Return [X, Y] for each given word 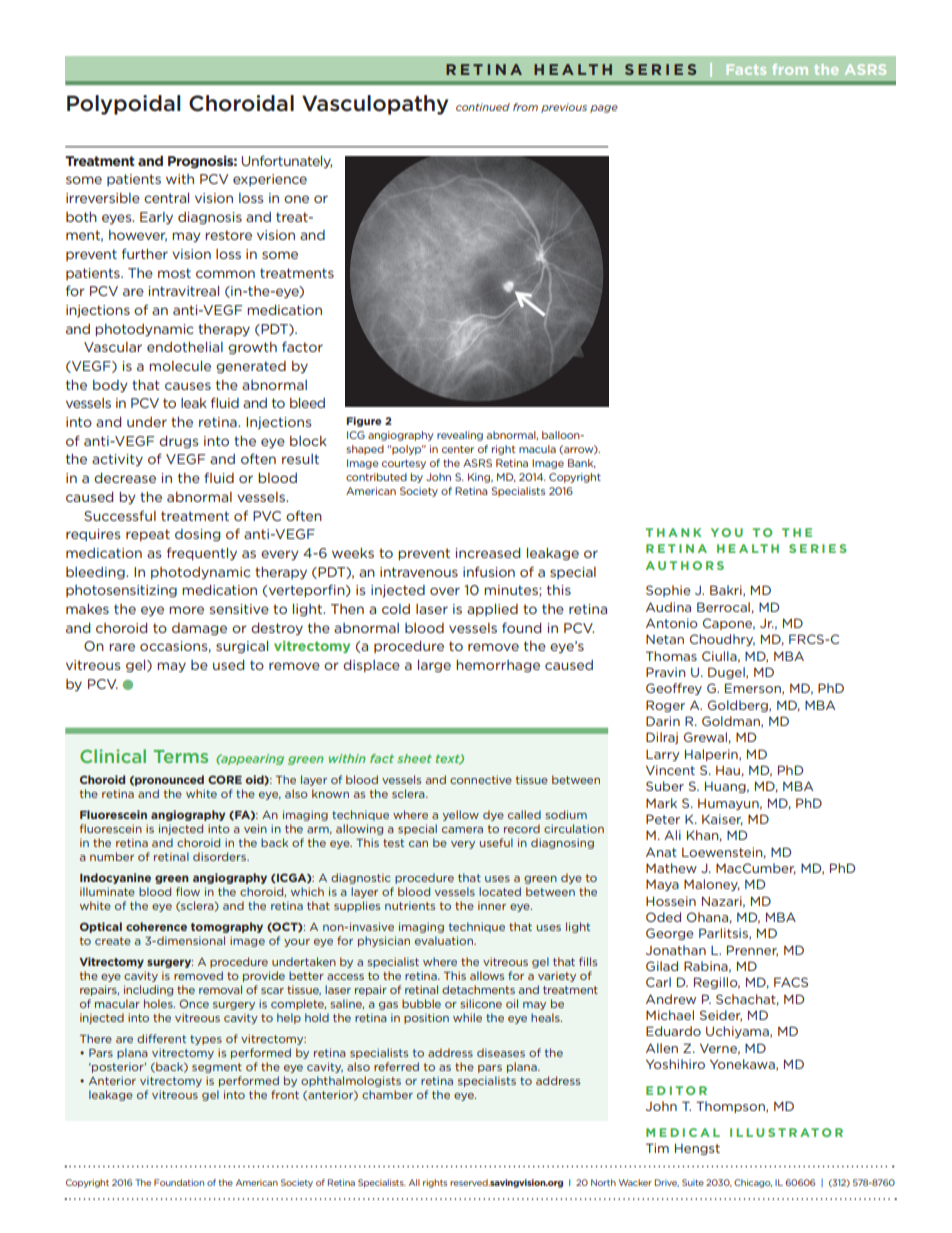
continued [483, 107]
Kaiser [722, 820]
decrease [125, 478]
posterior [118, 1067]
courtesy [404, 464]
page [604, 109]
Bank [582, 463]
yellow [461, 815]
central [166, 198]
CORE [225, 779]
